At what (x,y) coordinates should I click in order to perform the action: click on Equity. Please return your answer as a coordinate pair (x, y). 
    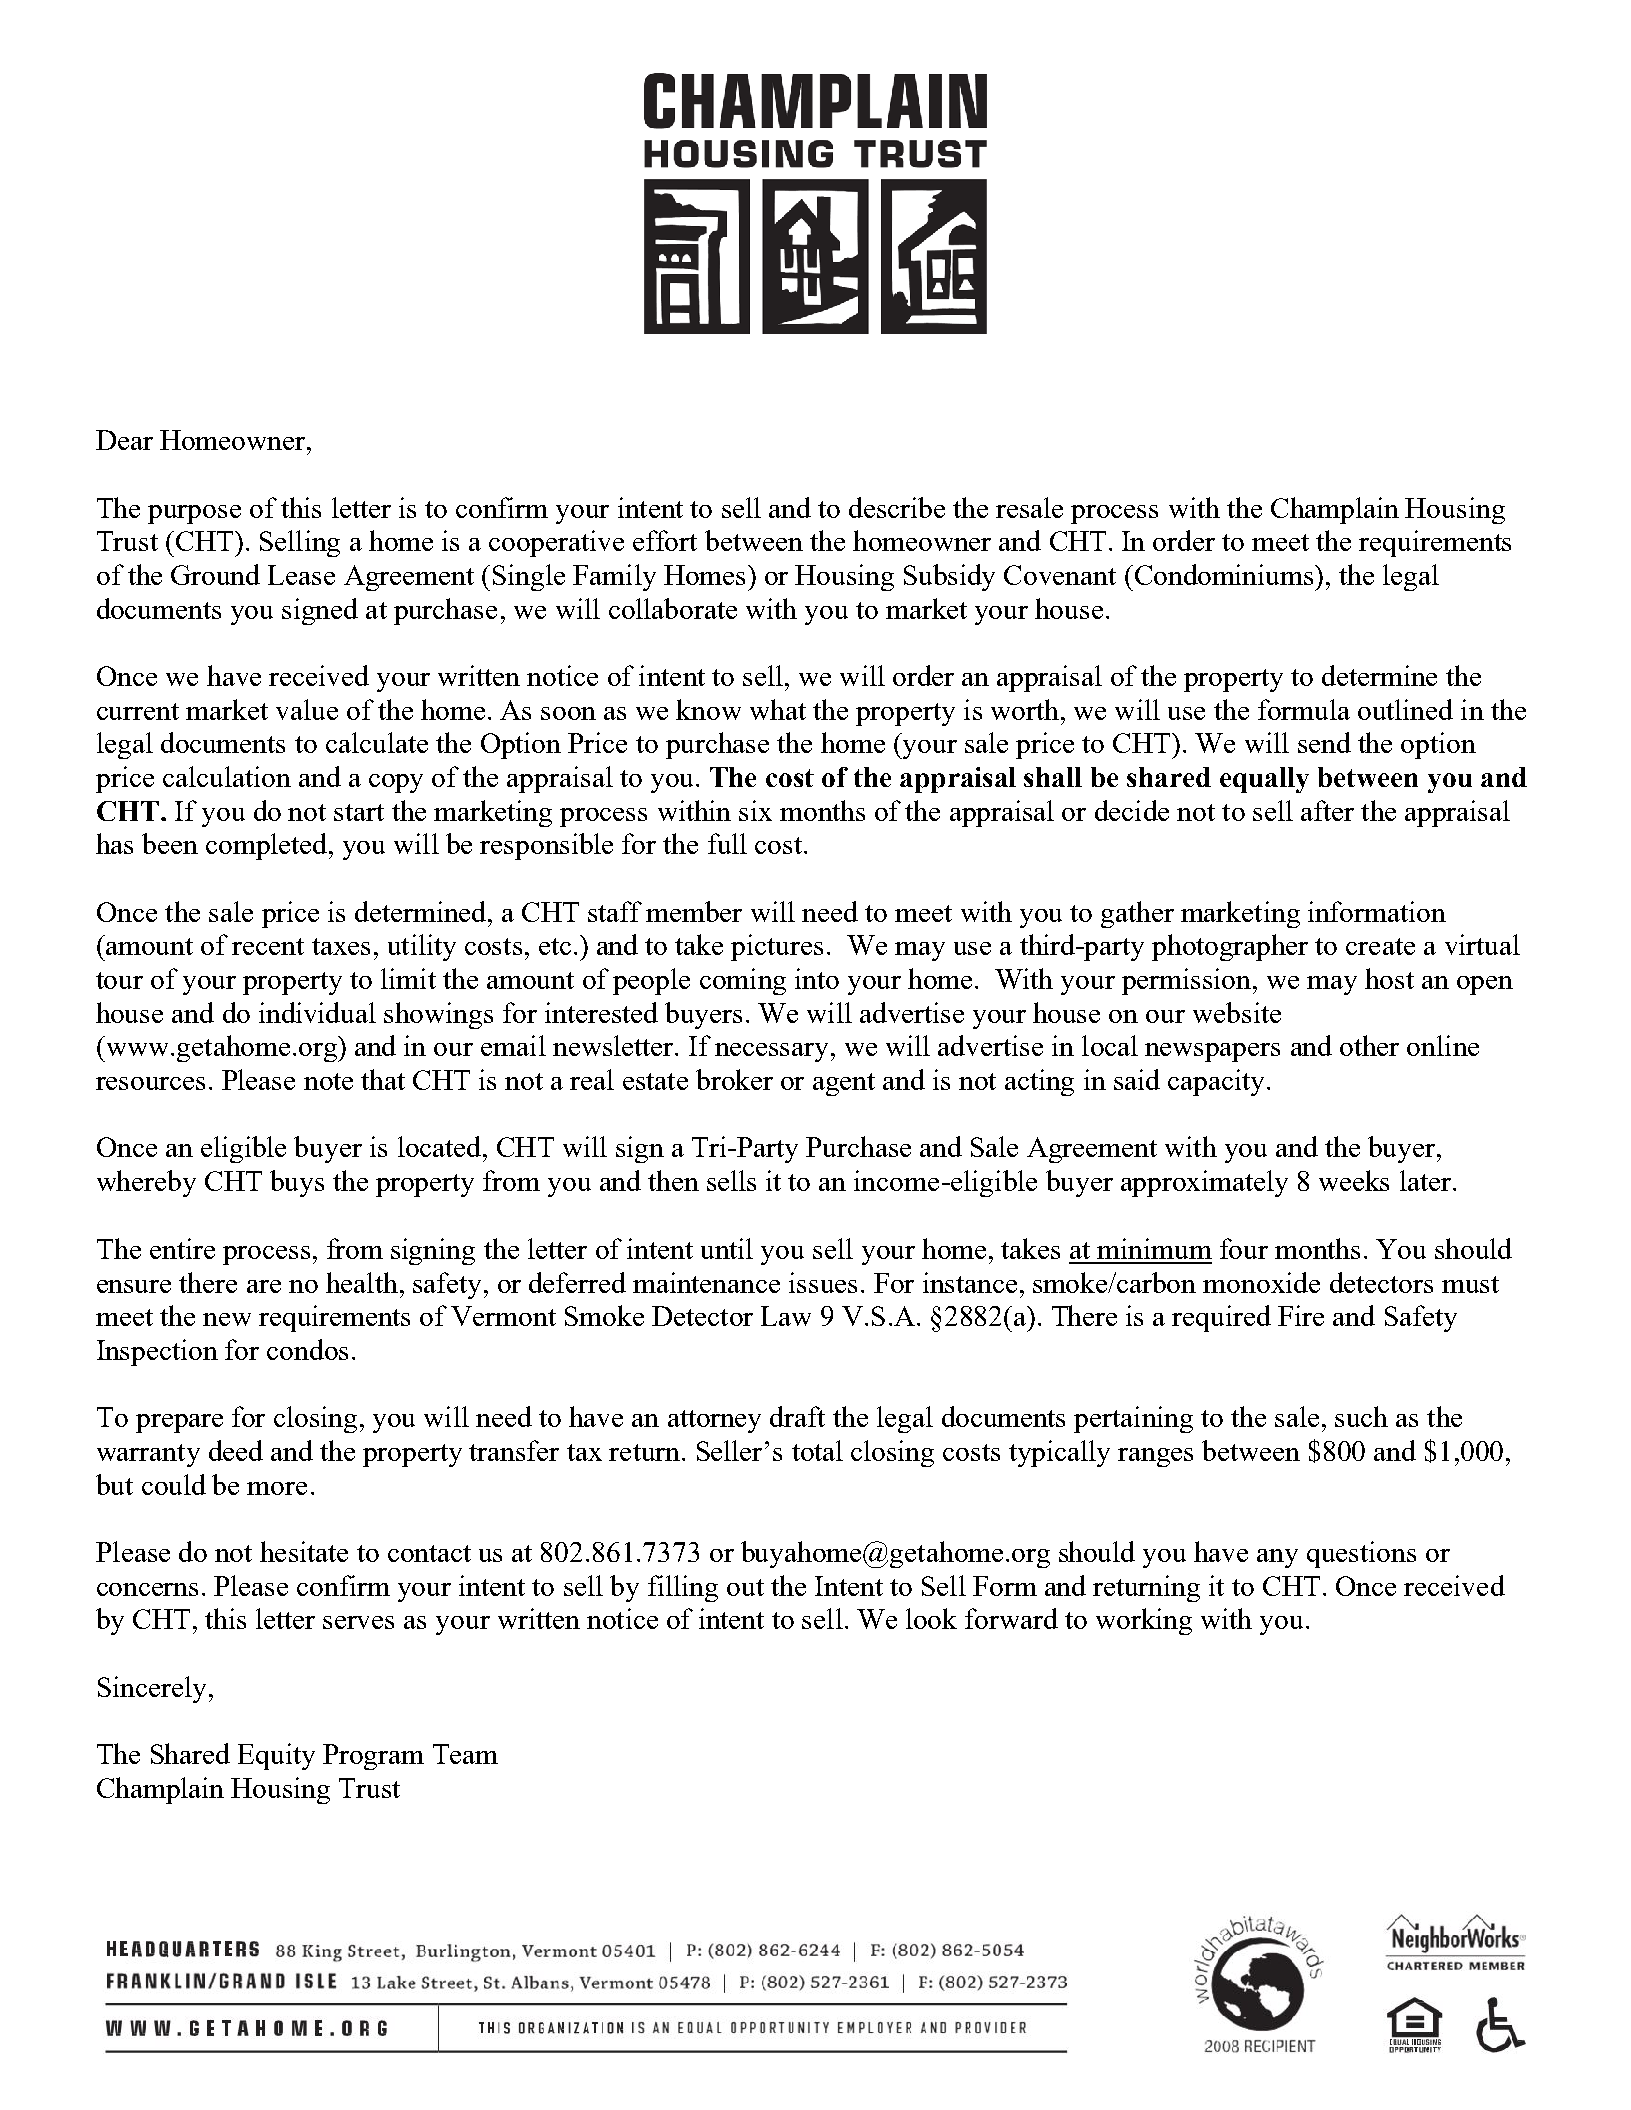
    Looking at the image, I should click on (276, 1756).
